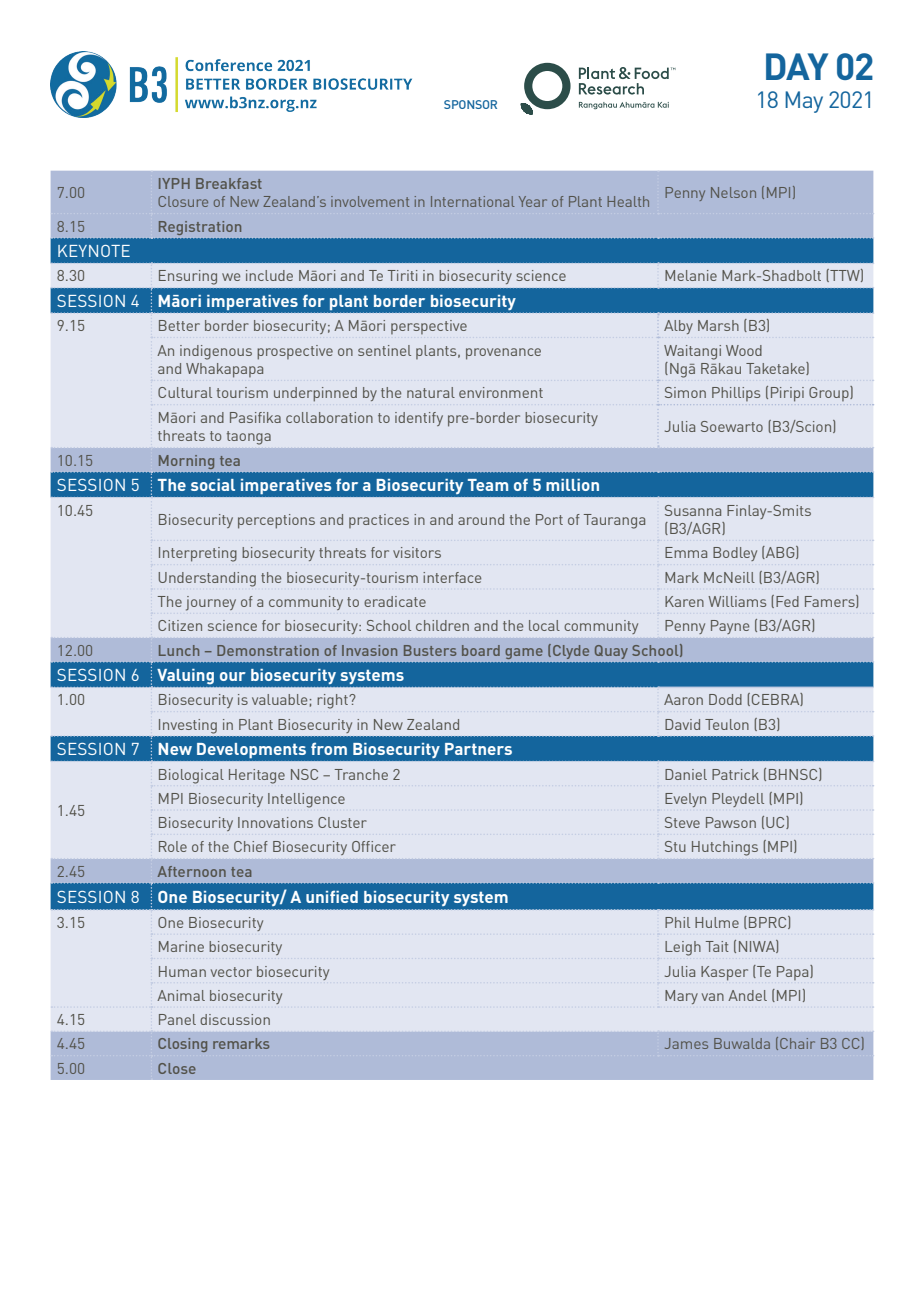 This image has height=1308, width=924. Describe the element at coordinates (185, 392) in the image. I see `Cultural` at that location.
